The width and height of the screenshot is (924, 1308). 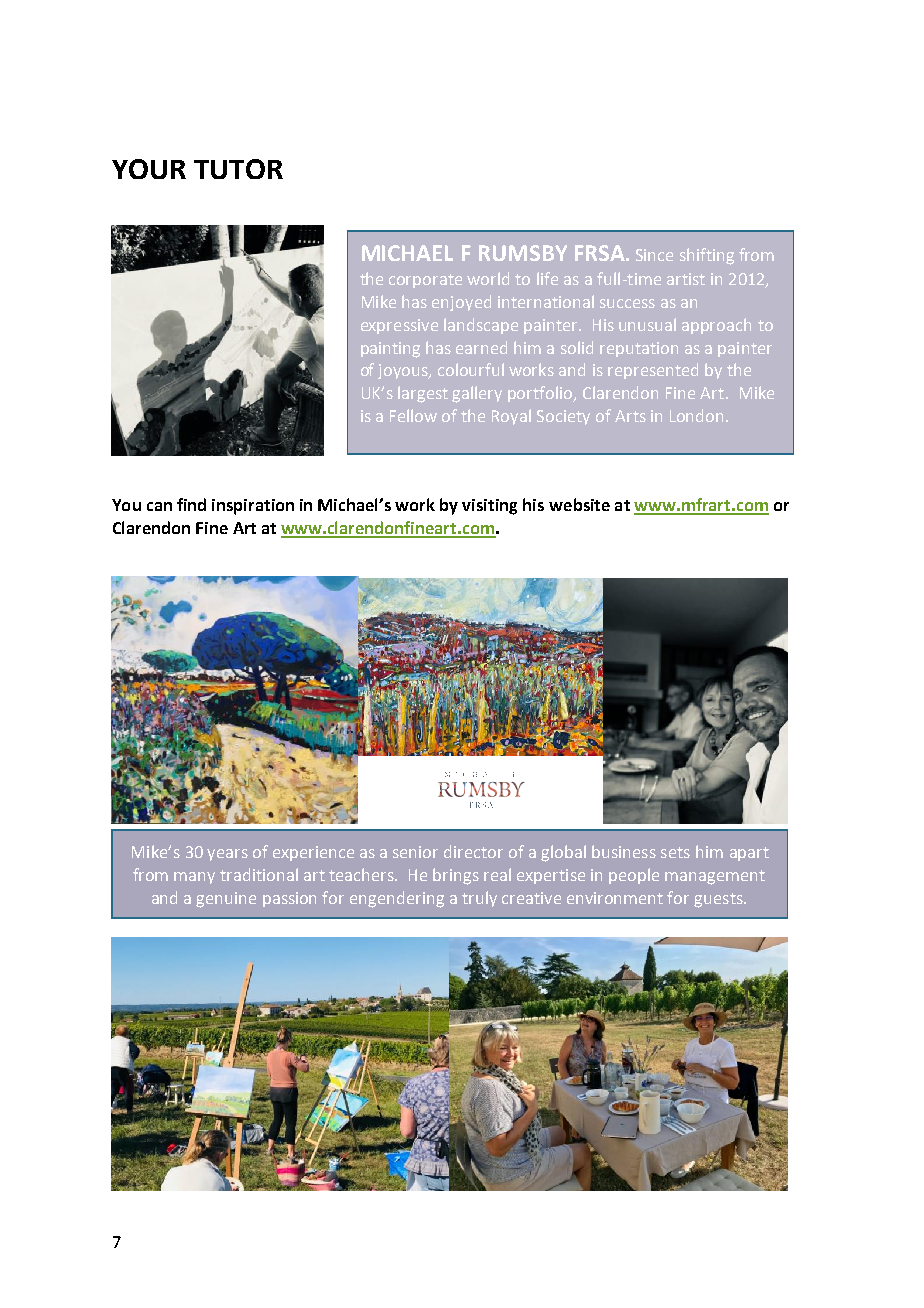 What do you see at coordinates (675, 852) in the screenshot?
I see `sets` at bounding box center [675, 852].
